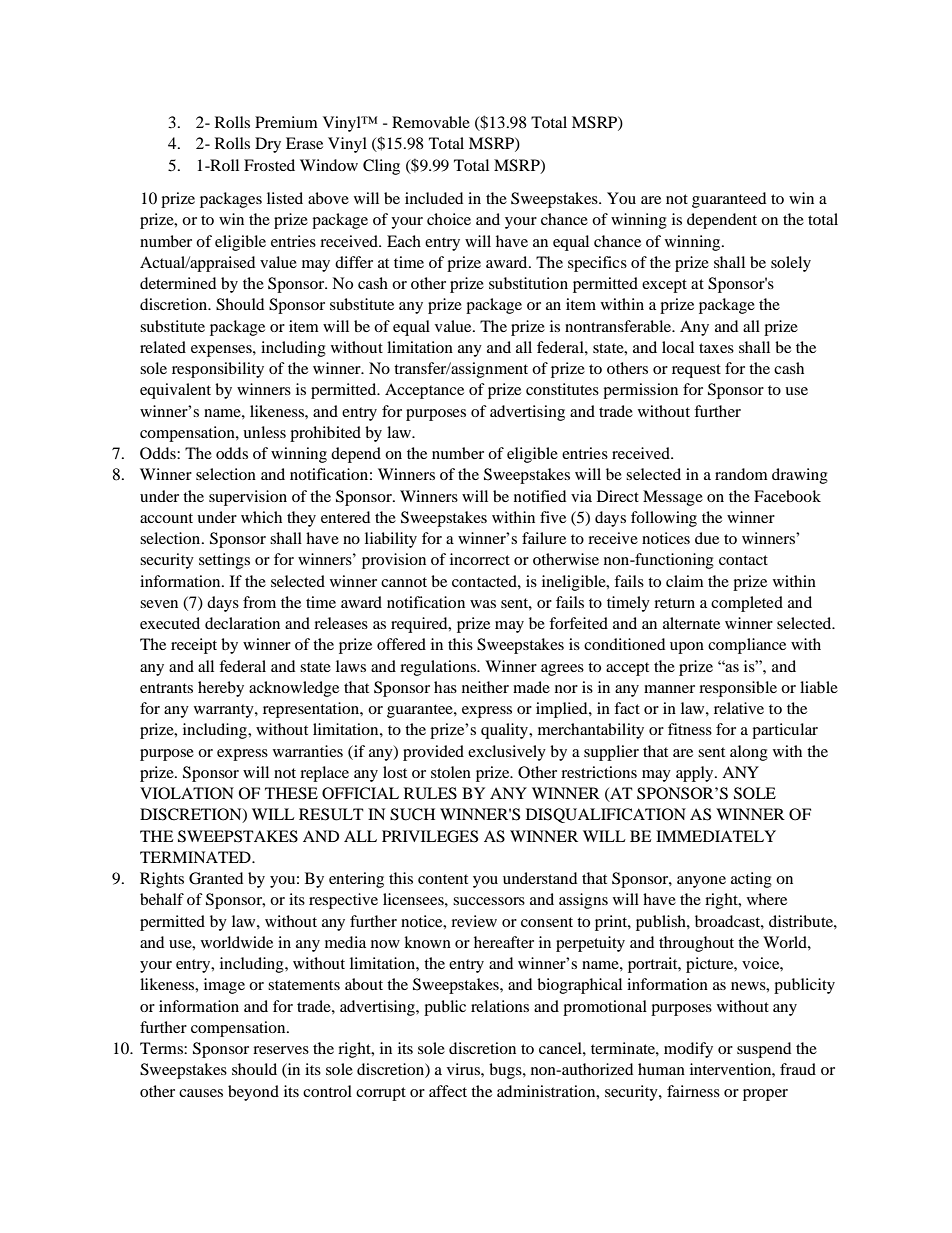  What do you see at coordinates (696, 371) in the screenshot?
I see `request` at bounding box center [696, 371].
